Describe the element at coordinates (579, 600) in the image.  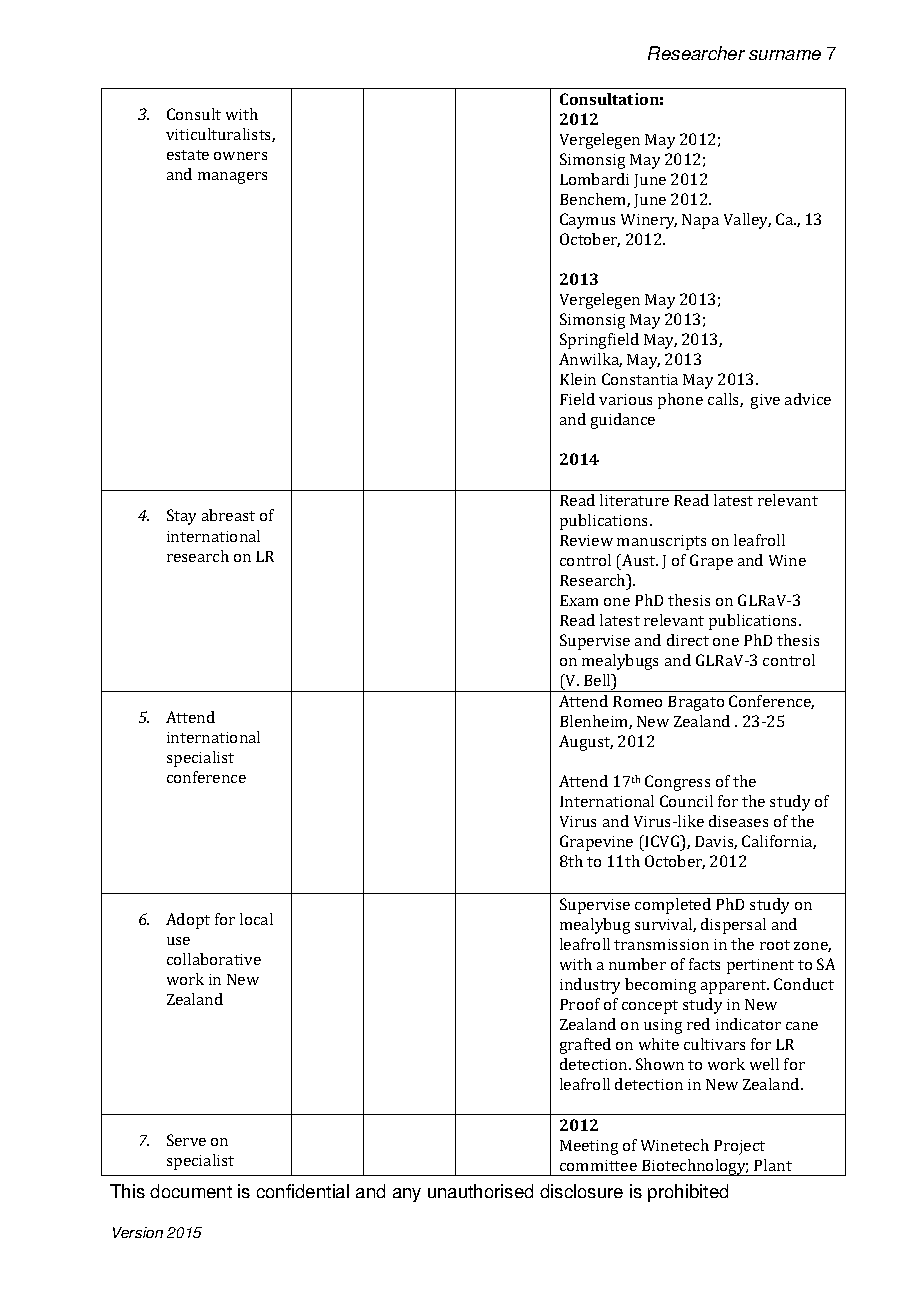
I see `Exam` at that location.
